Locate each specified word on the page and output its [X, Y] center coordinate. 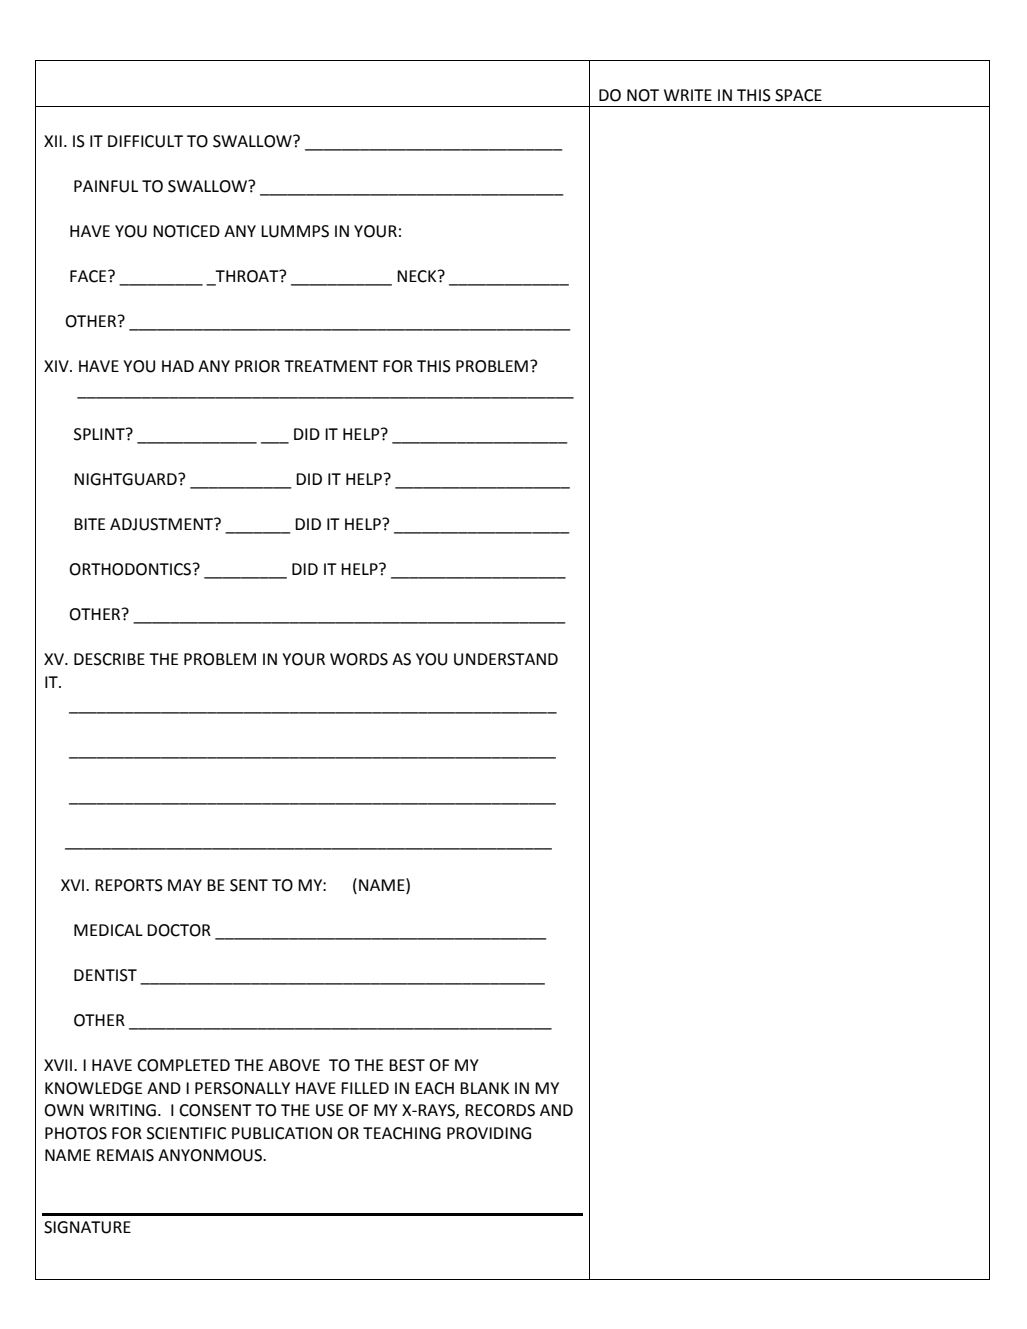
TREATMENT [331, 366]
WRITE [688, 95]
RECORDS [500, 1110]
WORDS [359, 659]
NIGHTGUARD [126, 479]
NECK [418, 276]
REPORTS [129, 885]
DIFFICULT [145, 141]
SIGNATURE [87, 1227]
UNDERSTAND [506, 659]
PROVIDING [489, 1133]
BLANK [484, 1088]
